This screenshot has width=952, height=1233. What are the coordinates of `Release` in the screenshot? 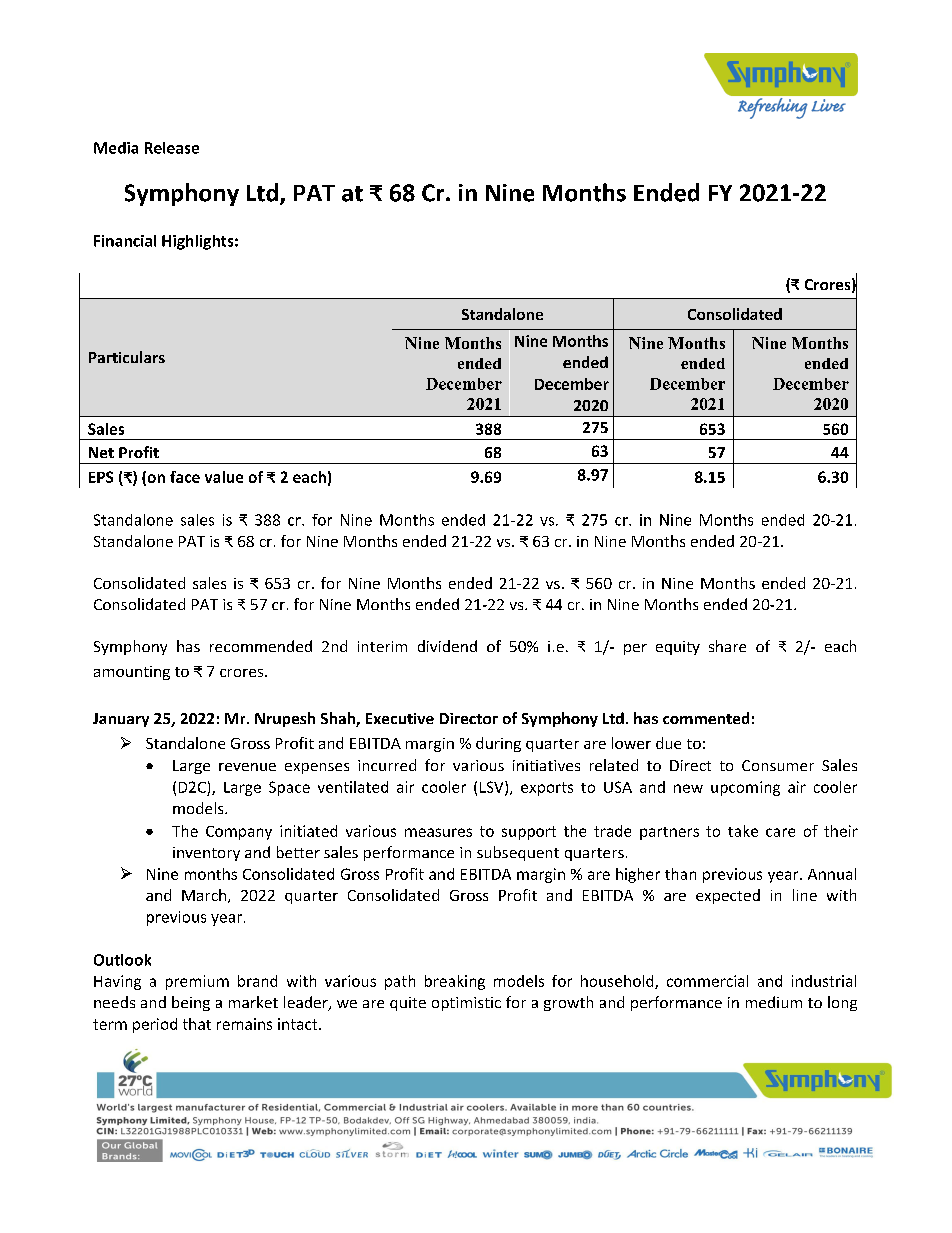 It's located at (172, 148).
